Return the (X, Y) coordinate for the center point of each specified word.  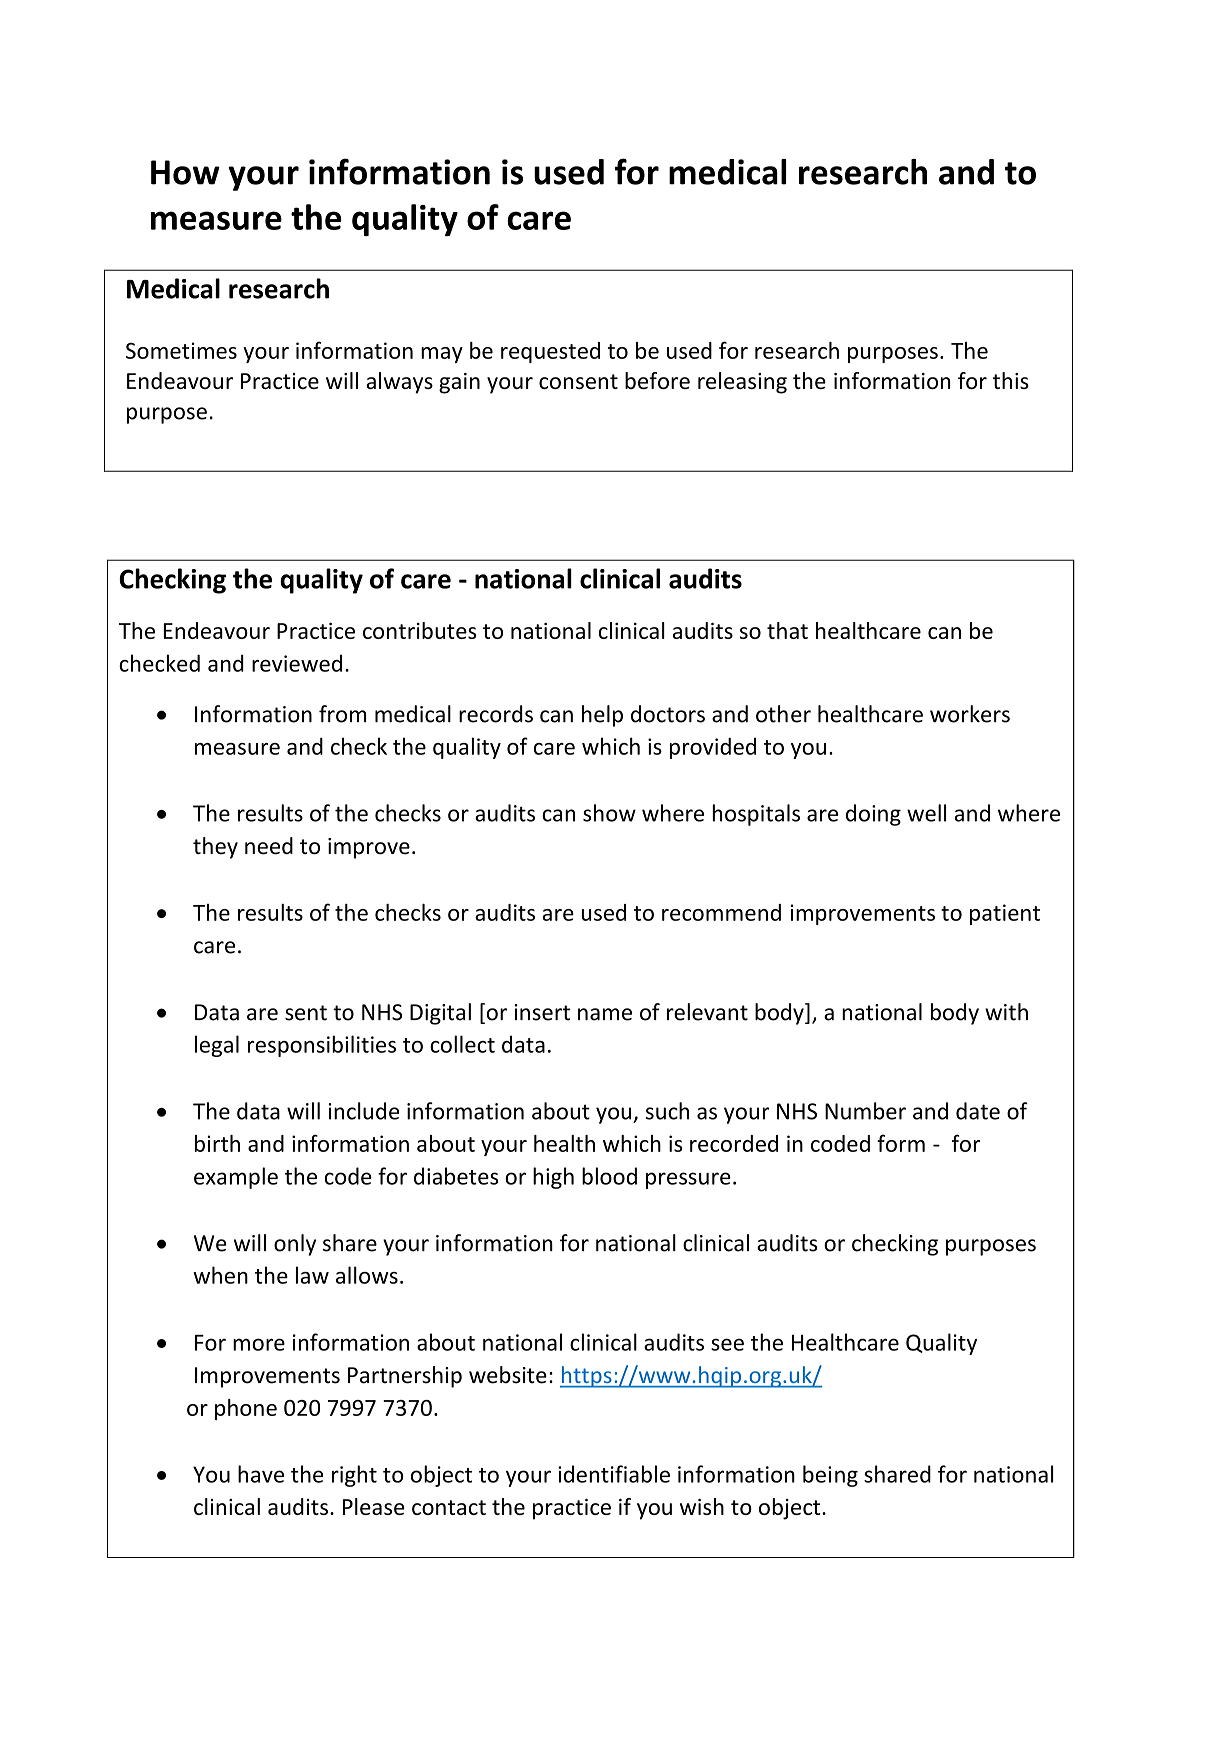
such (667, 1111)
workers (970, 714)
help (602, 716)
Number (865, 1111)
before (657, 380)
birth (217, 1143)
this (1011, 380)
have (261, 1474)
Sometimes (181, 350)
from (342, 714)
